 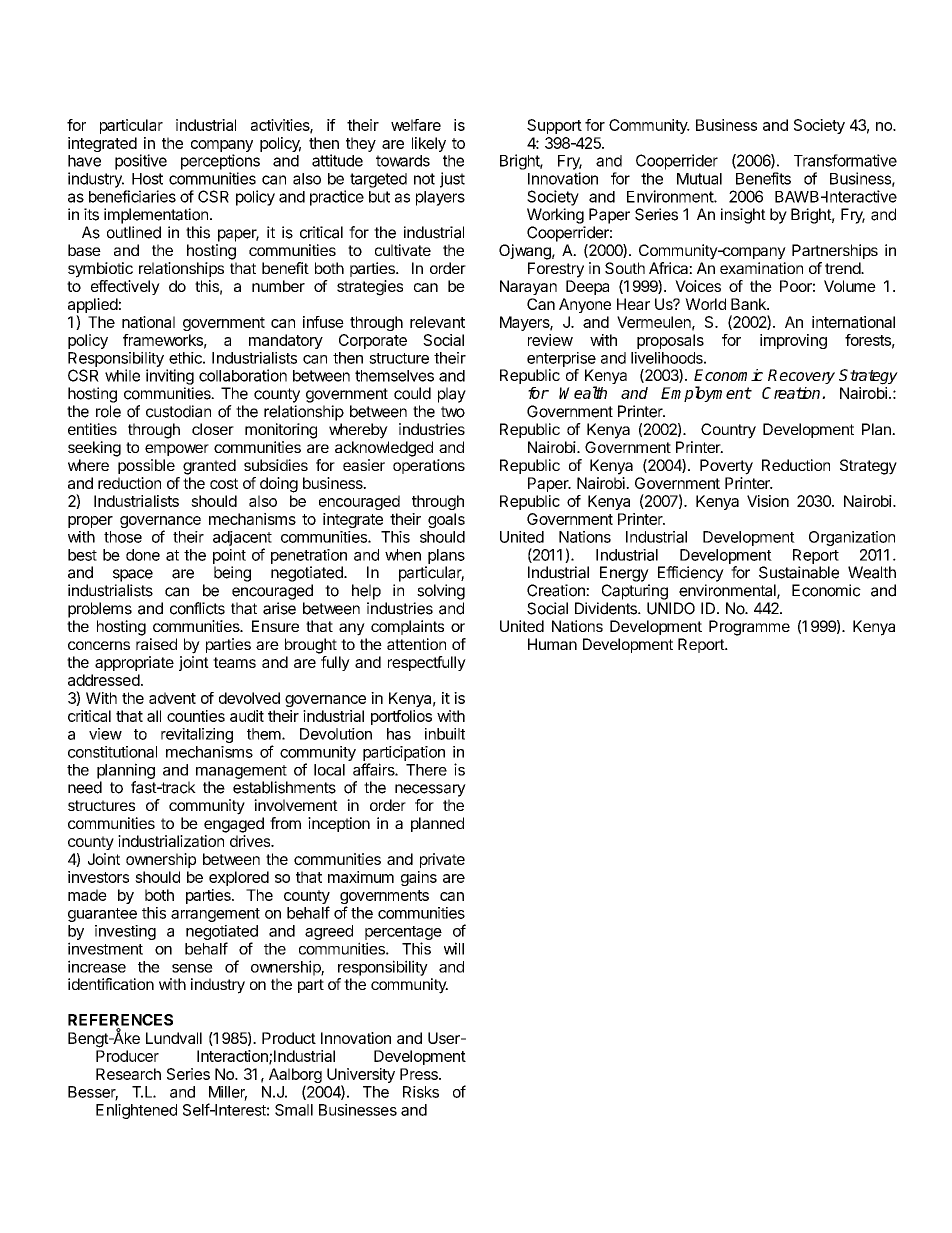 What do you see at coordinates (429, 144) in the image?
I see `likely` at bounding box center [429, 144].
